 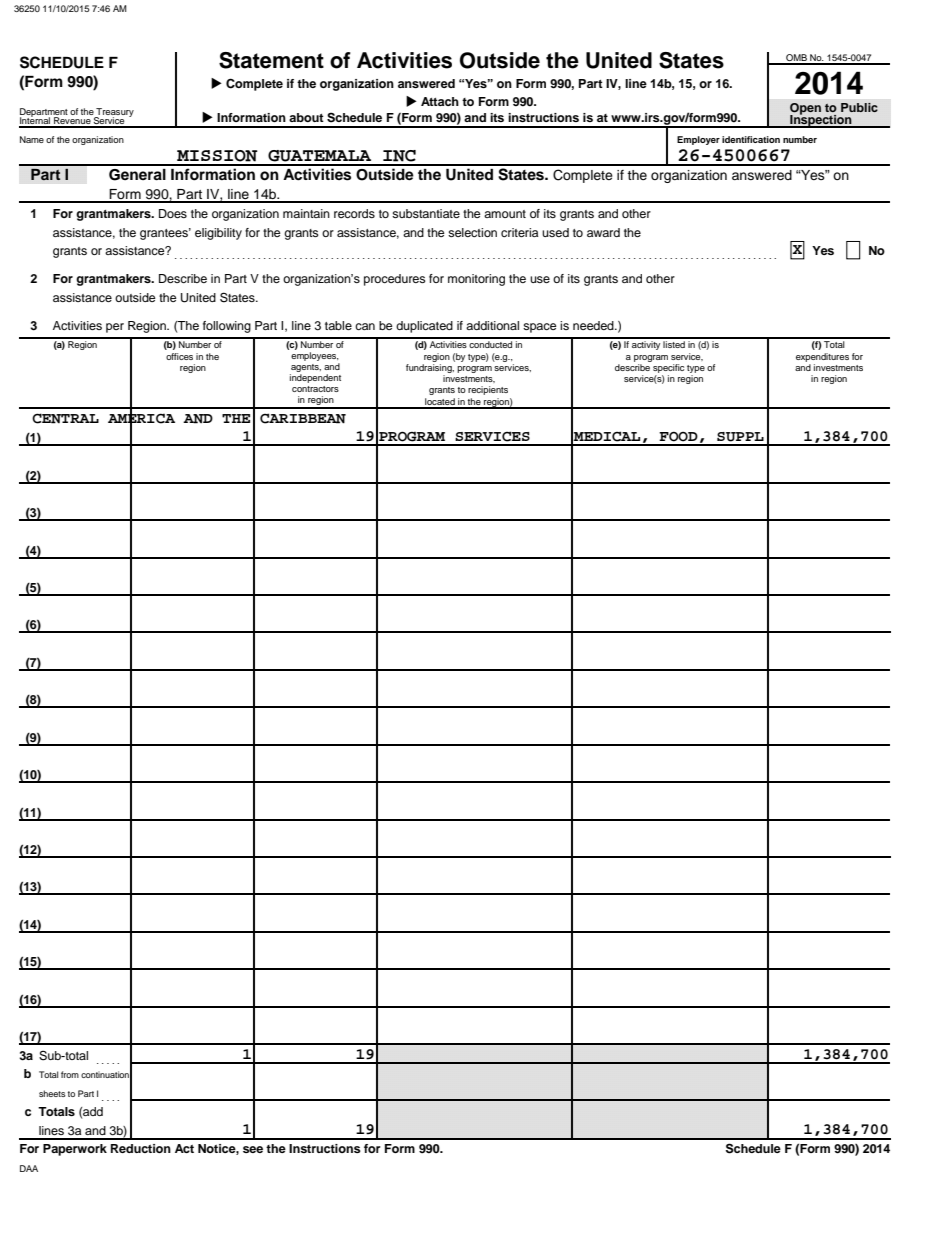 What do you see at coordinates (303, 418) in the screenshot?
I see `CARIBBEAN` at bounding box center [303, 418].
